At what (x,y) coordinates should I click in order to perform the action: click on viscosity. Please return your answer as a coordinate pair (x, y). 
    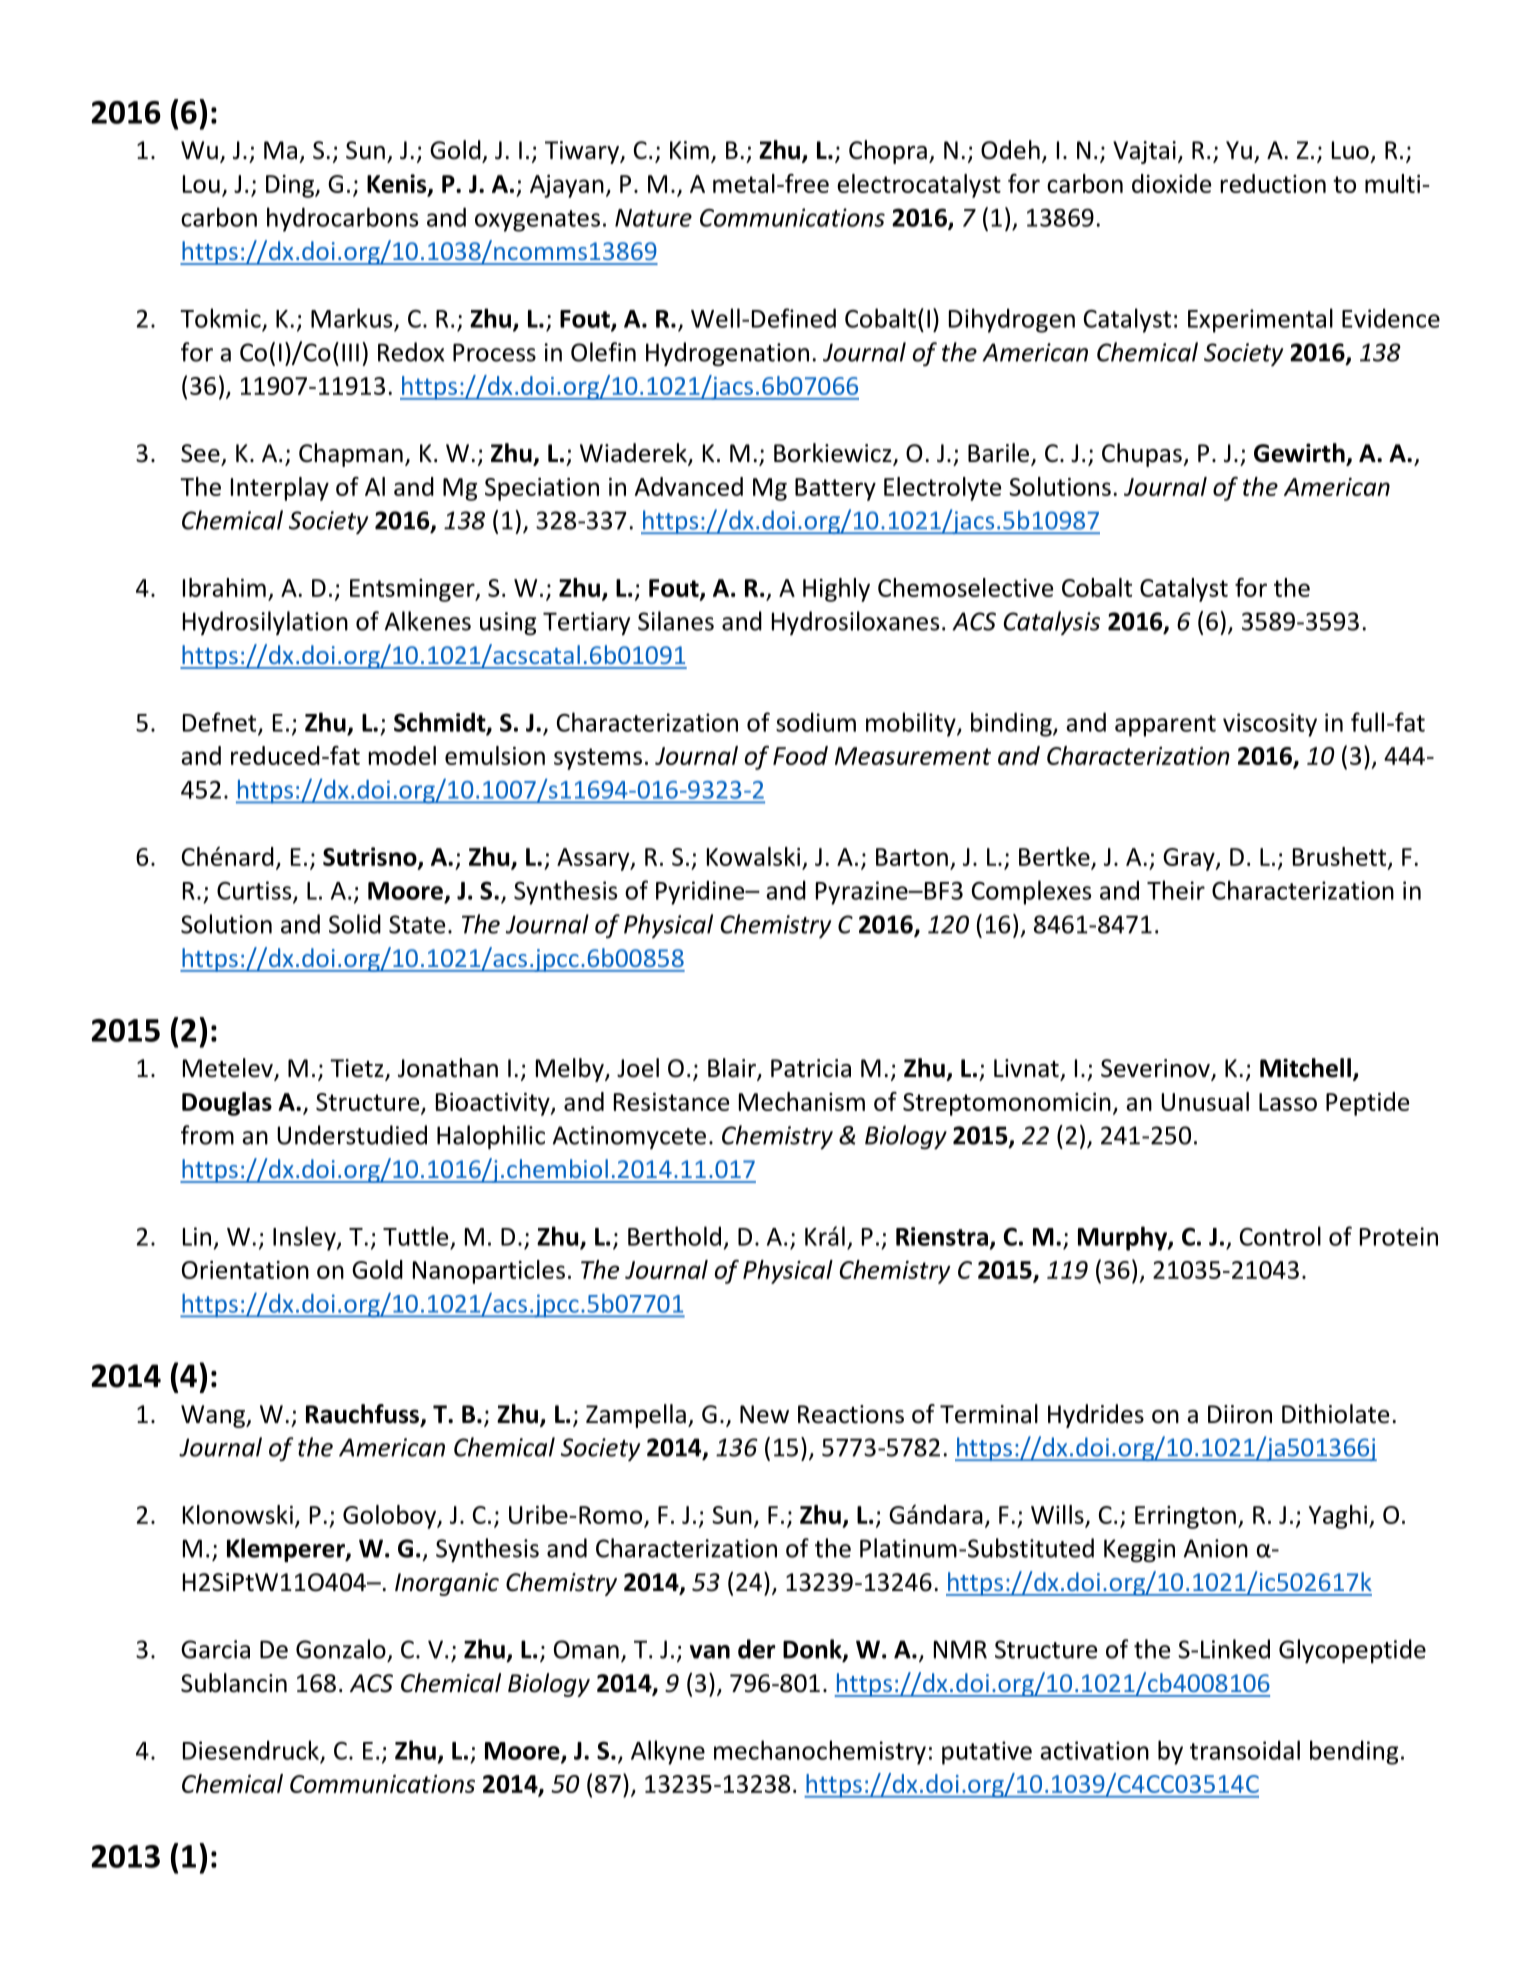
    Looking at the image, I should click on (1270, 725).
